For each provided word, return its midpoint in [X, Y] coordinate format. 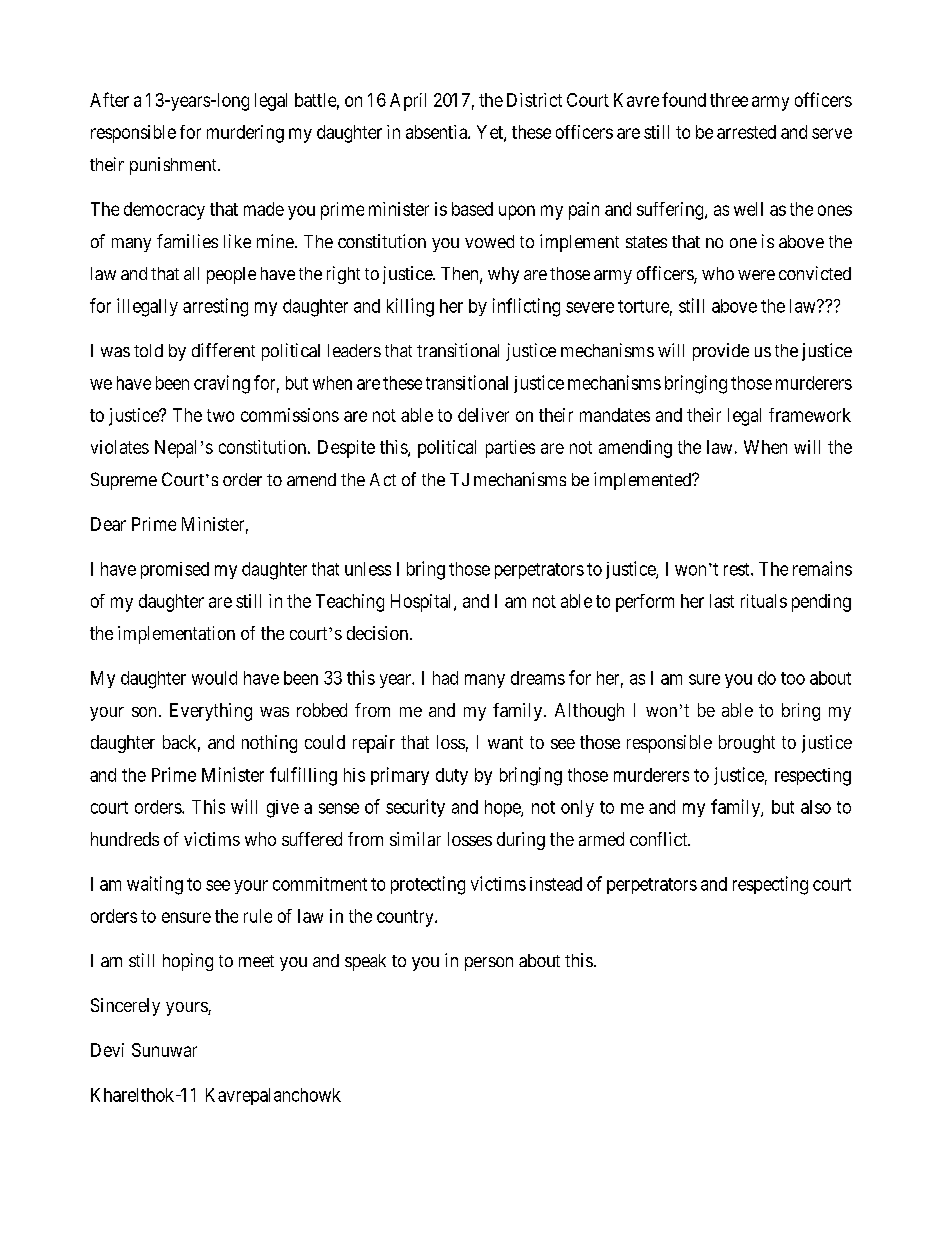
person [489, 964]
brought [747, 744]
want [505, 742]
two [220, 415]
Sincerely [125, 1007]
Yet [491, 133]
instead [556, 884]
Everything [211, 712]
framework [810, 415]
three [729, 100]
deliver [483, 415]
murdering [245, 134]
